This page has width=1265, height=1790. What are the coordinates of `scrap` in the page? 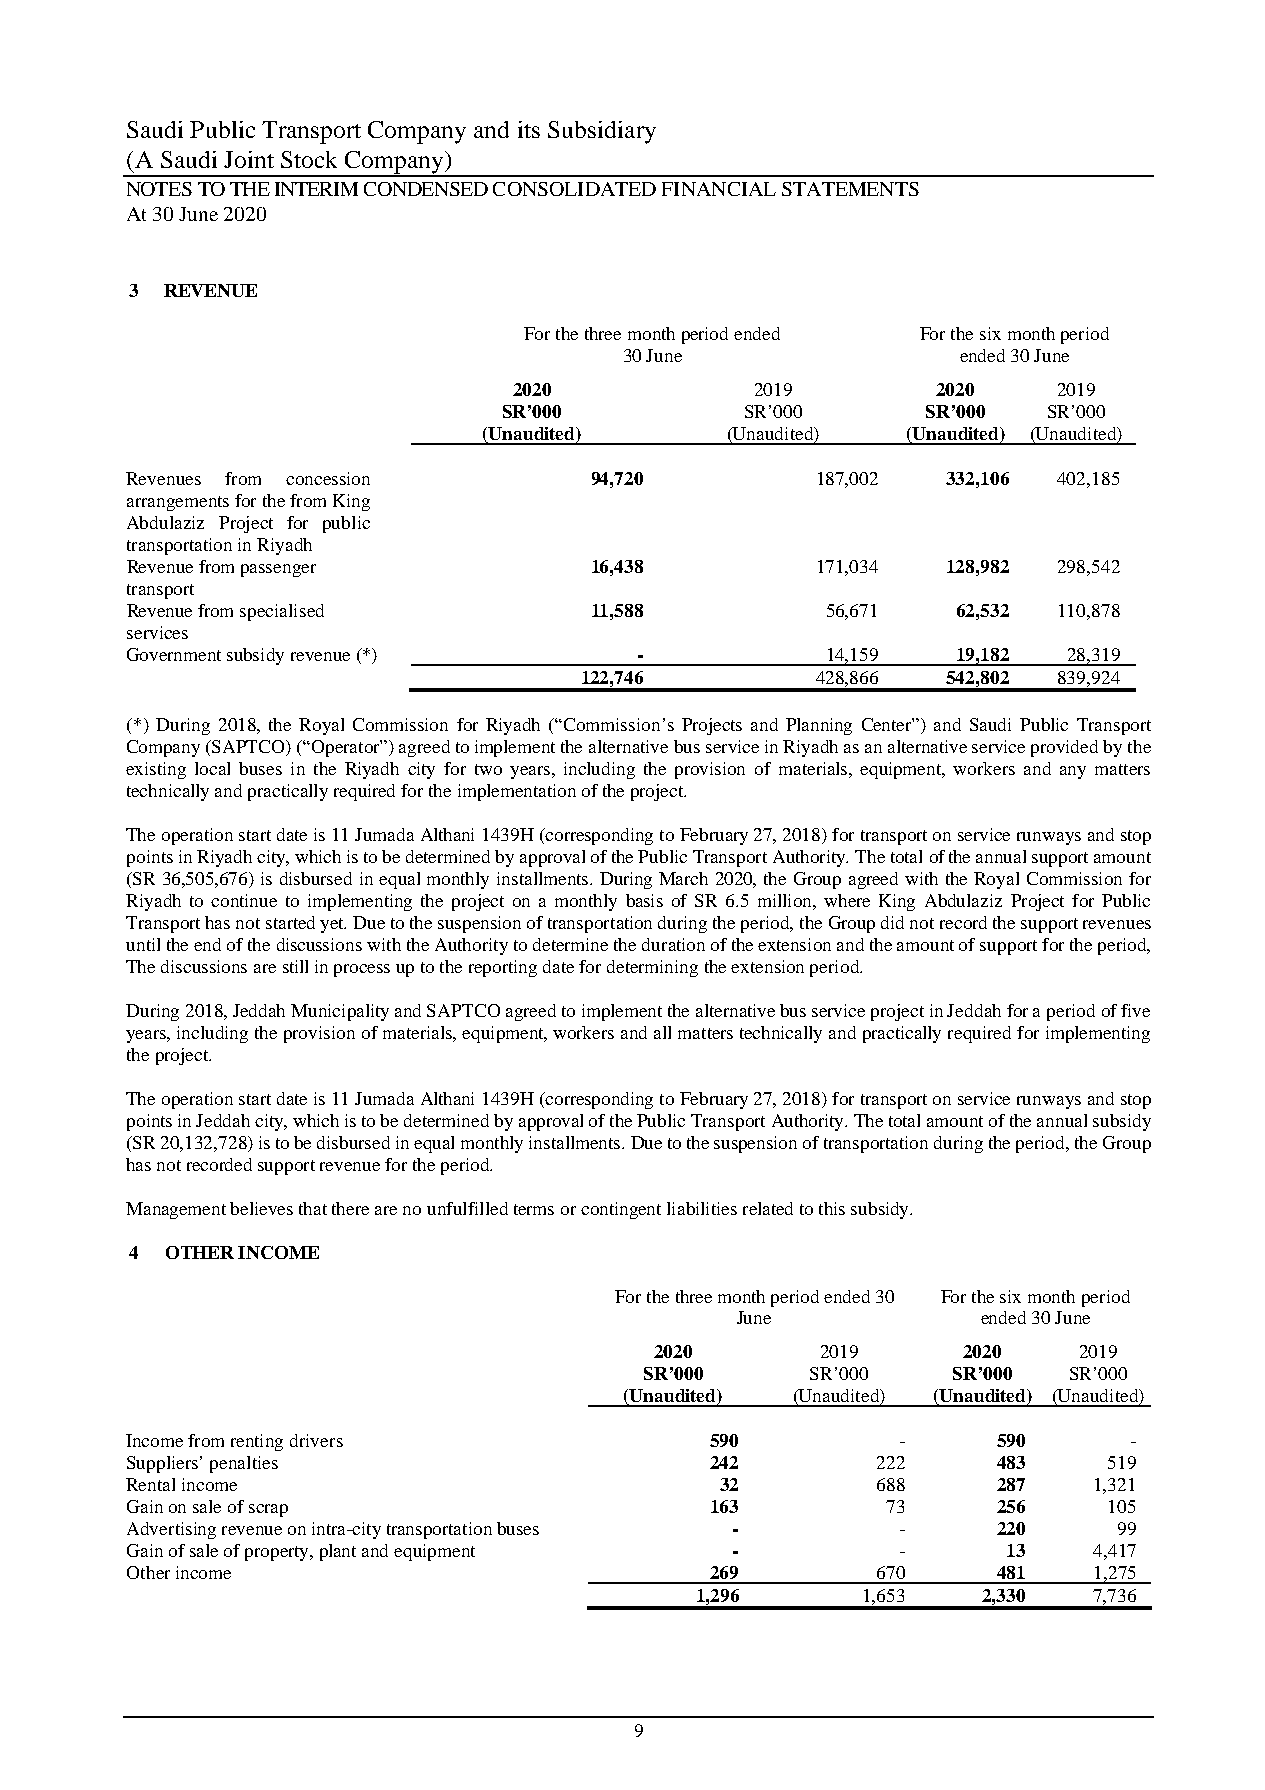 It's located at (268, 1510).
